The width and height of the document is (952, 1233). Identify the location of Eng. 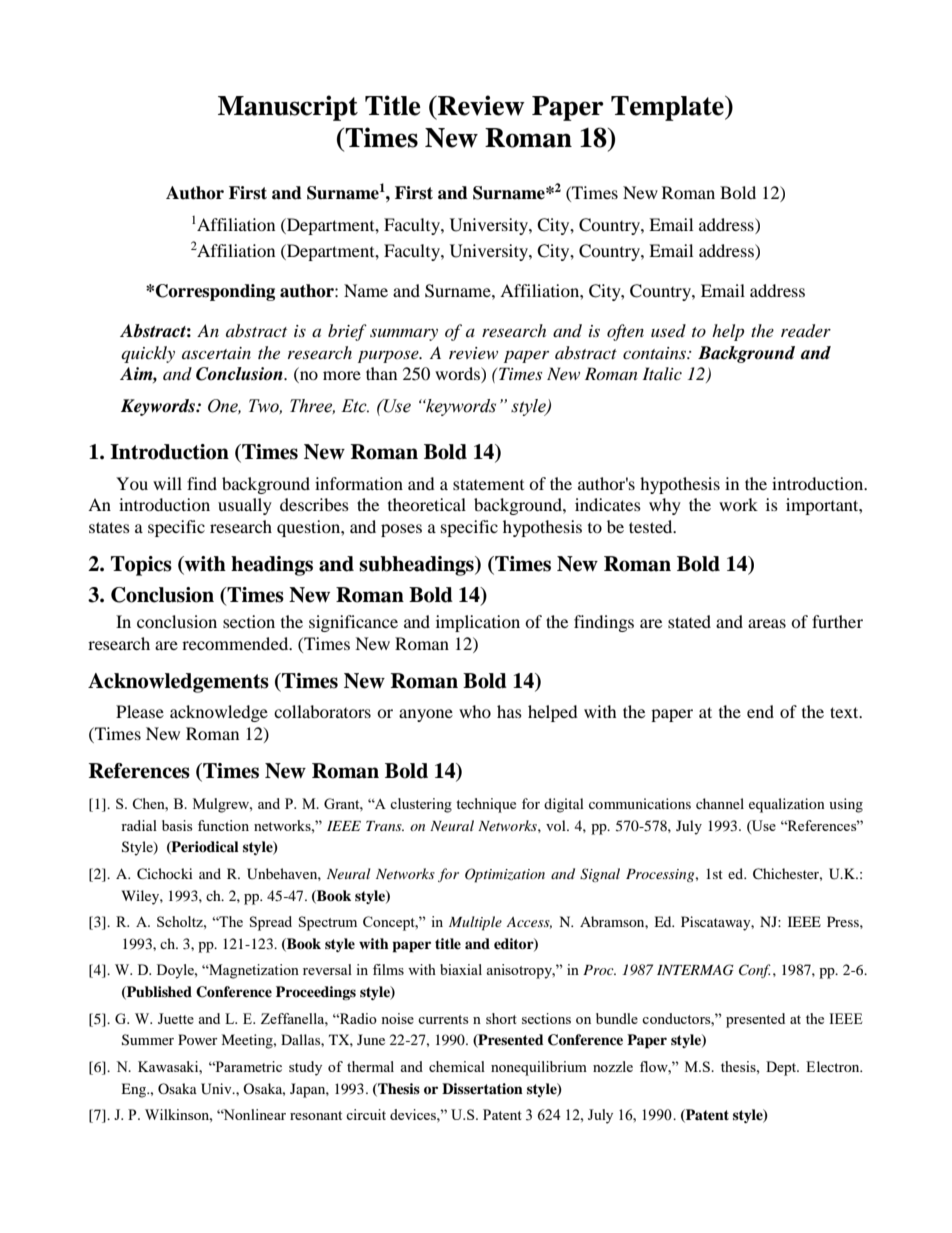
(134, 1090).
